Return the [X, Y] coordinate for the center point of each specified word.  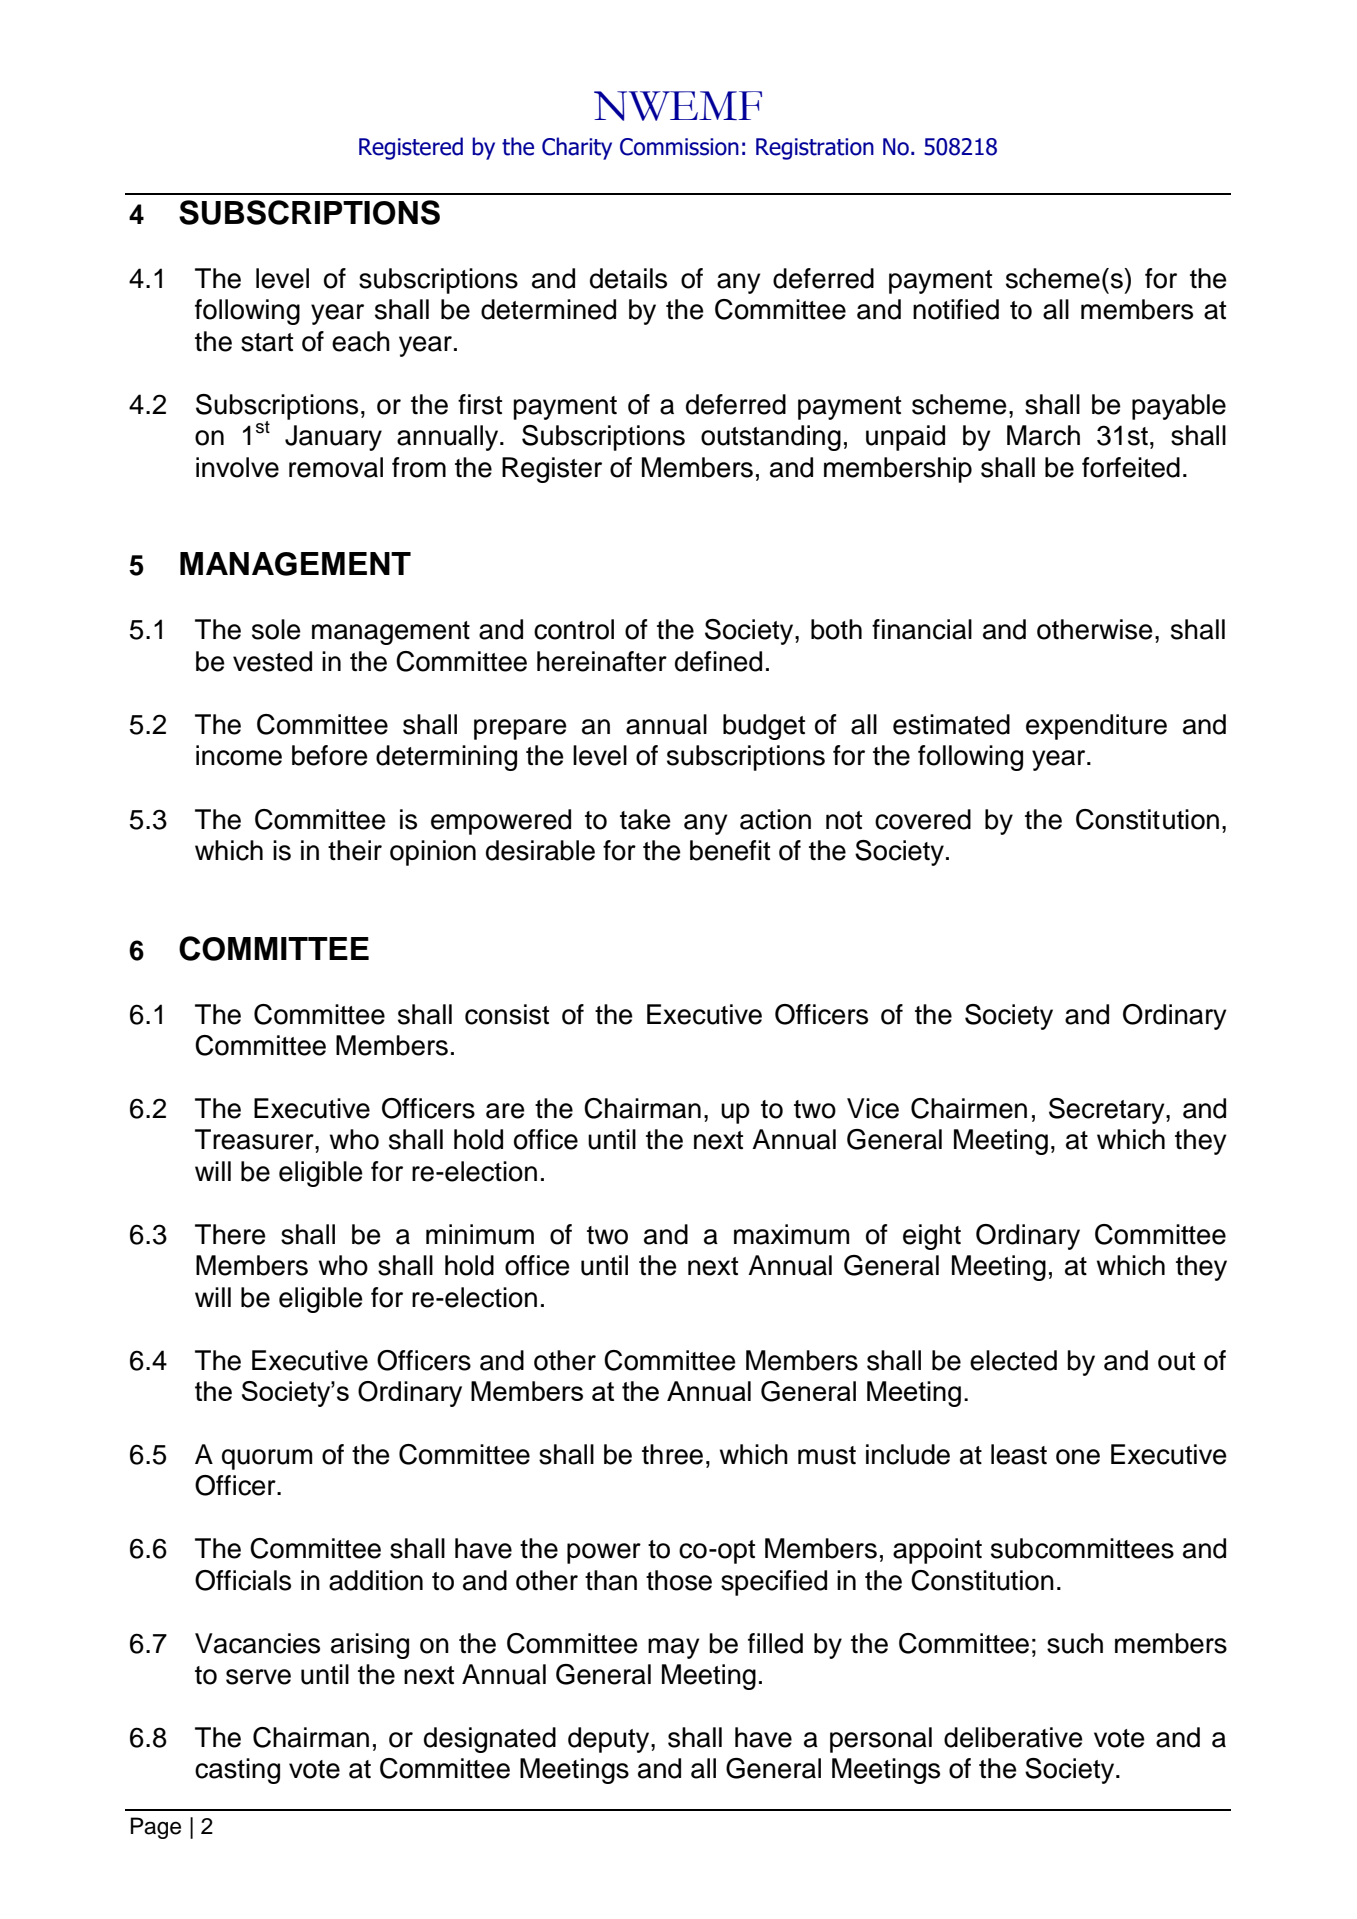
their [355, 850]
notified [956, 309]
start [267, 342]
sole [276, 629]
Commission [679, 147]
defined [718, 661]
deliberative [1013, 1737]
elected [1013, 1360]
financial [922, 629]
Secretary [1108, 1111]
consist [507, 1014]
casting [237, 1771]
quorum [267, 1459]
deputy [610, 1740]
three [672, 1454]
